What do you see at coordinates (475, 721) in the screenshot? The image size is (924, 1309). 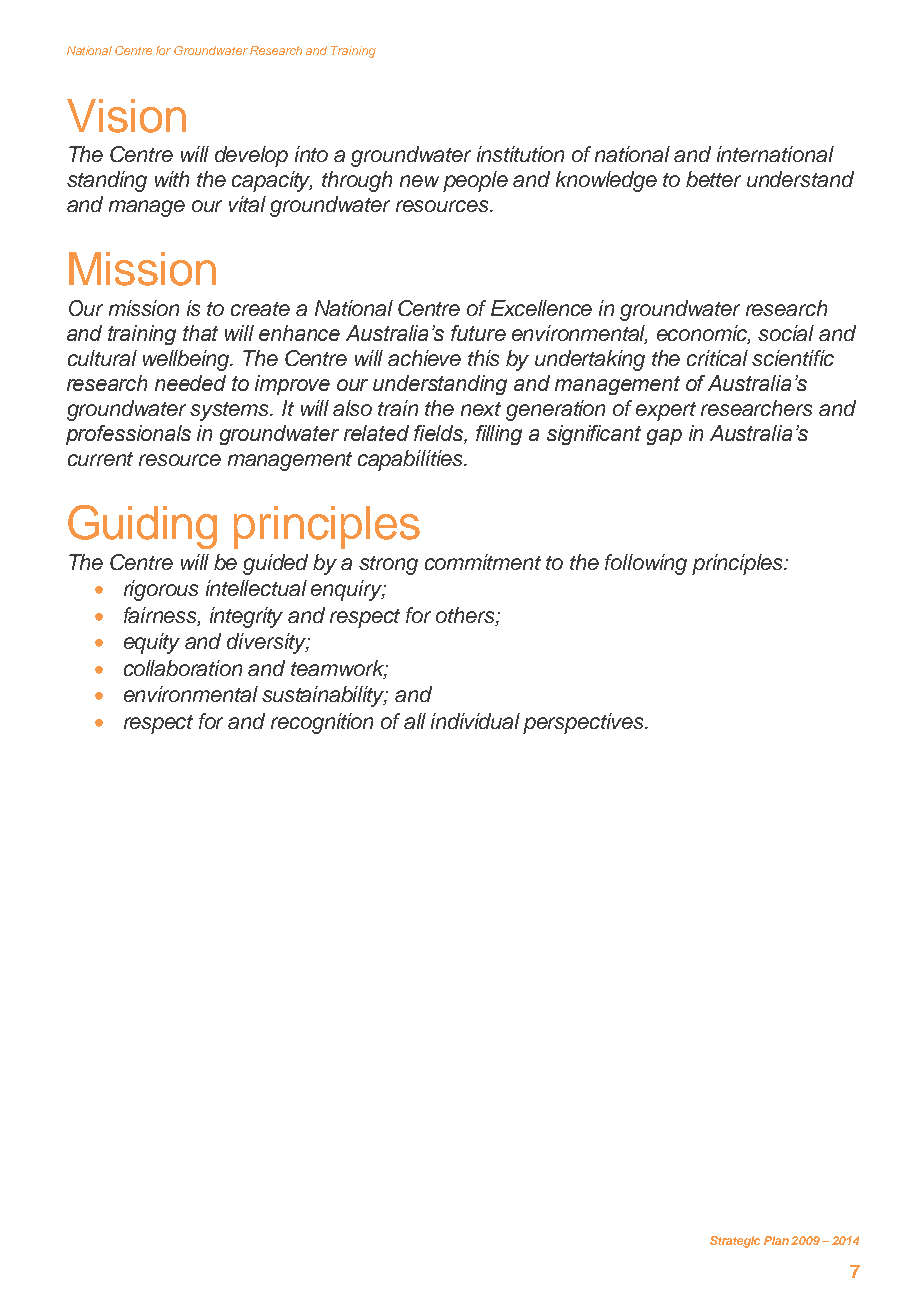 I see `individual` at bounding box center [475, 721].
